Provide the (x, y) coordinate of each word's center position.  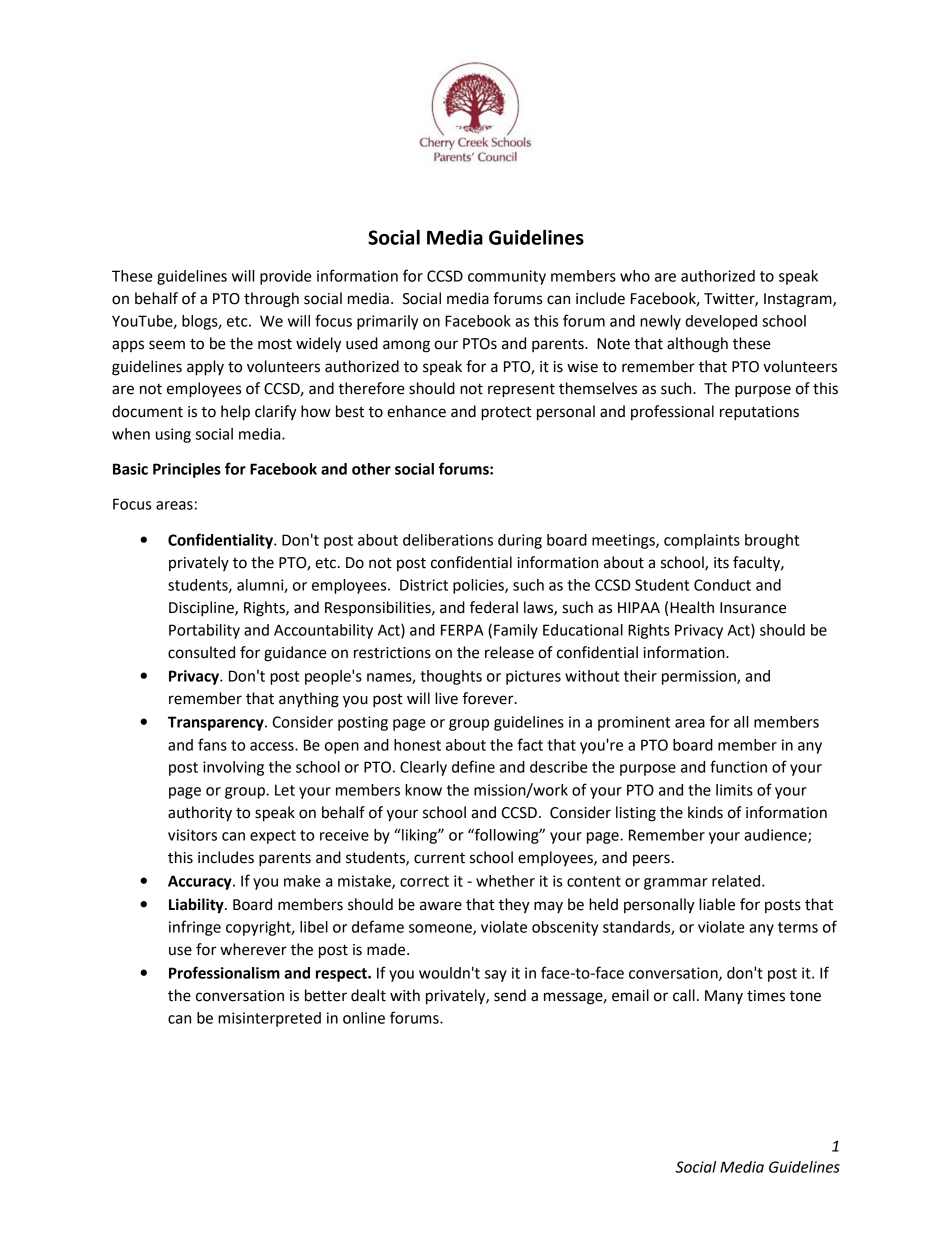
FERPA (462, 630)
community (507, 277)
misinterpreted (269, 1019)
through (271, 300)
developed (721, 322)
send (510, 995)
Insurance (753, 608)
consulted (201, 652)
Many (724, 997)
